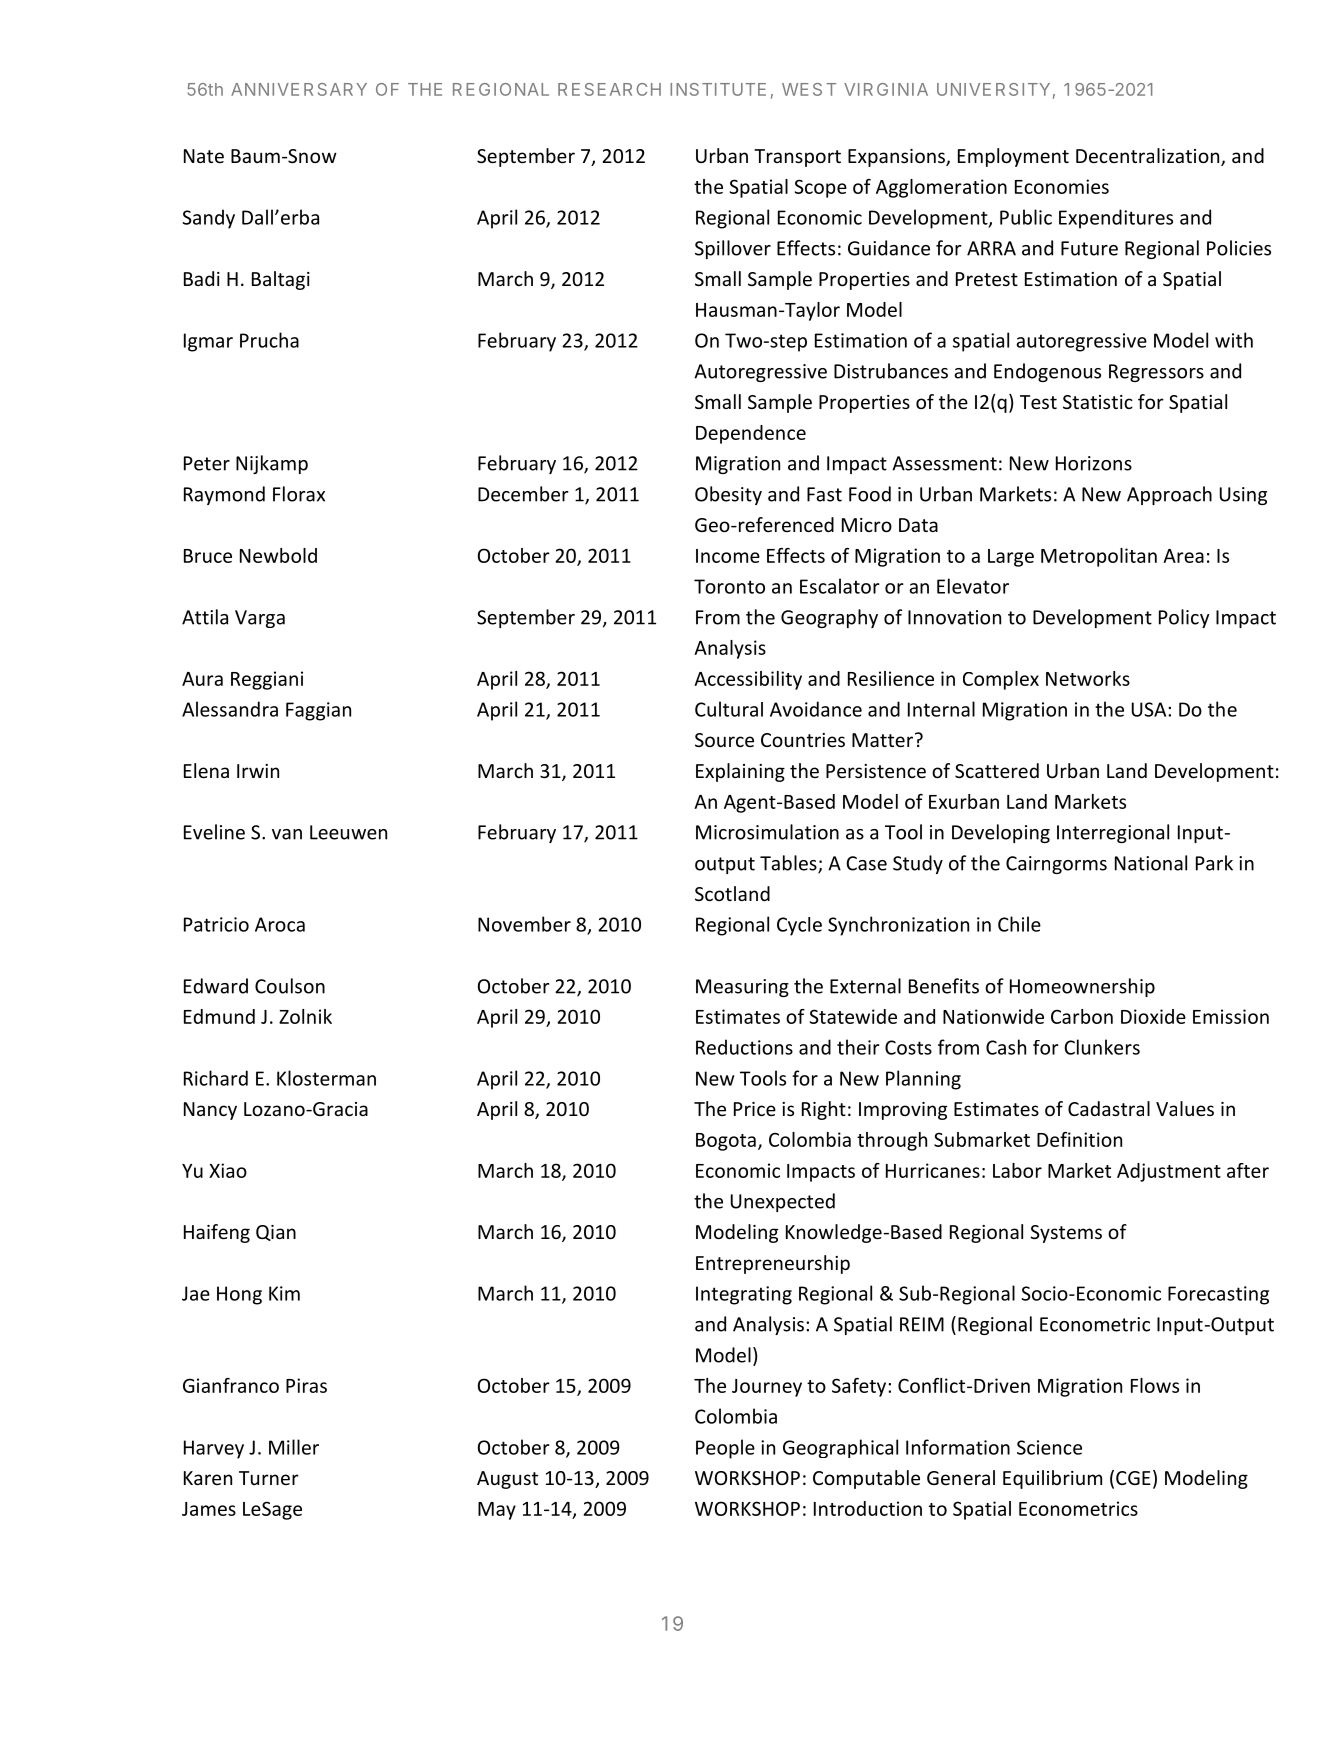  Describe the element at coordinates (1149, 157) in the image. I see `Decentralization` at that location.
